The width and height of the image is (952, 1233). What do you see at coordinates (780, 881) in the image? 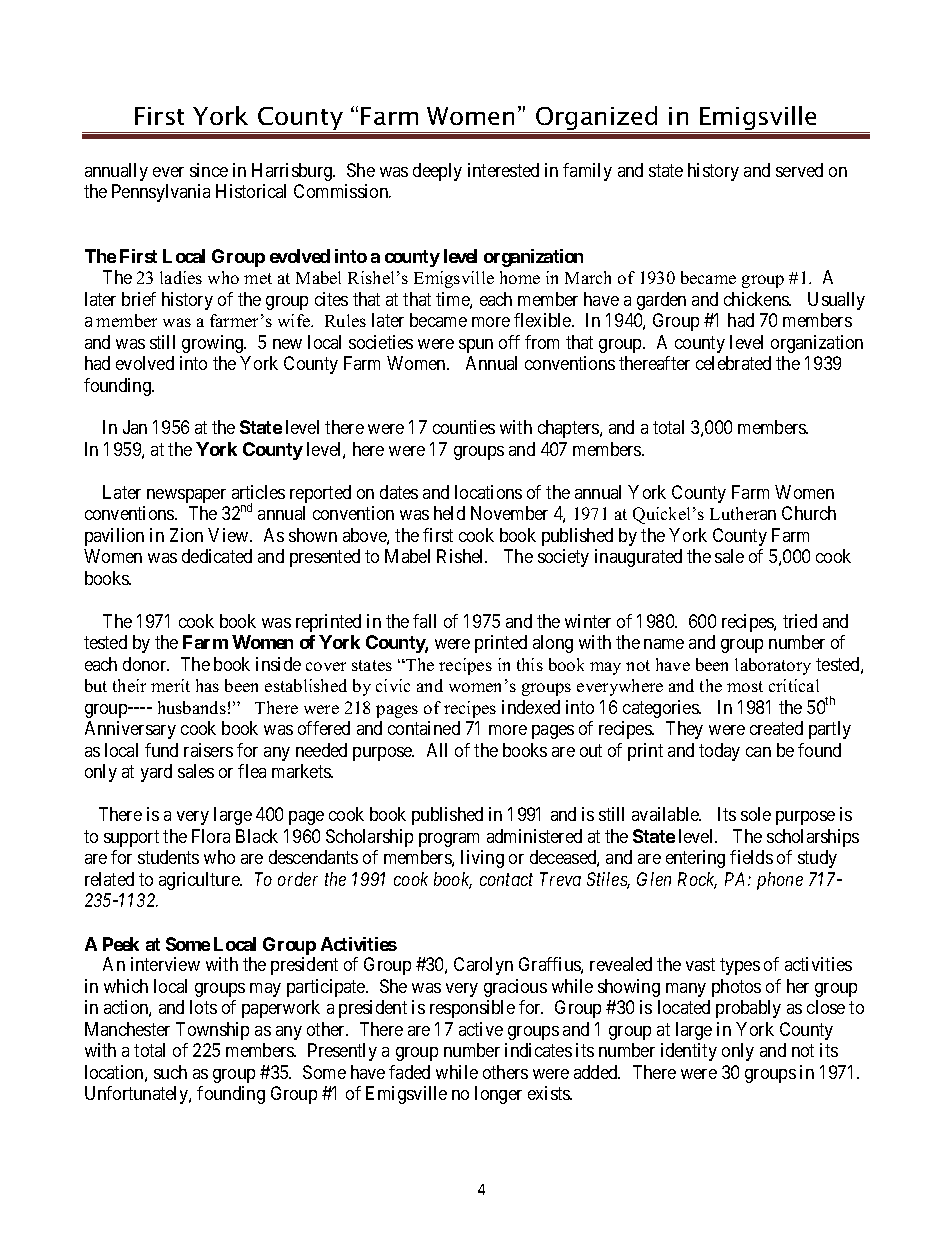
I see `phone` at bounding box center [780, 881].
